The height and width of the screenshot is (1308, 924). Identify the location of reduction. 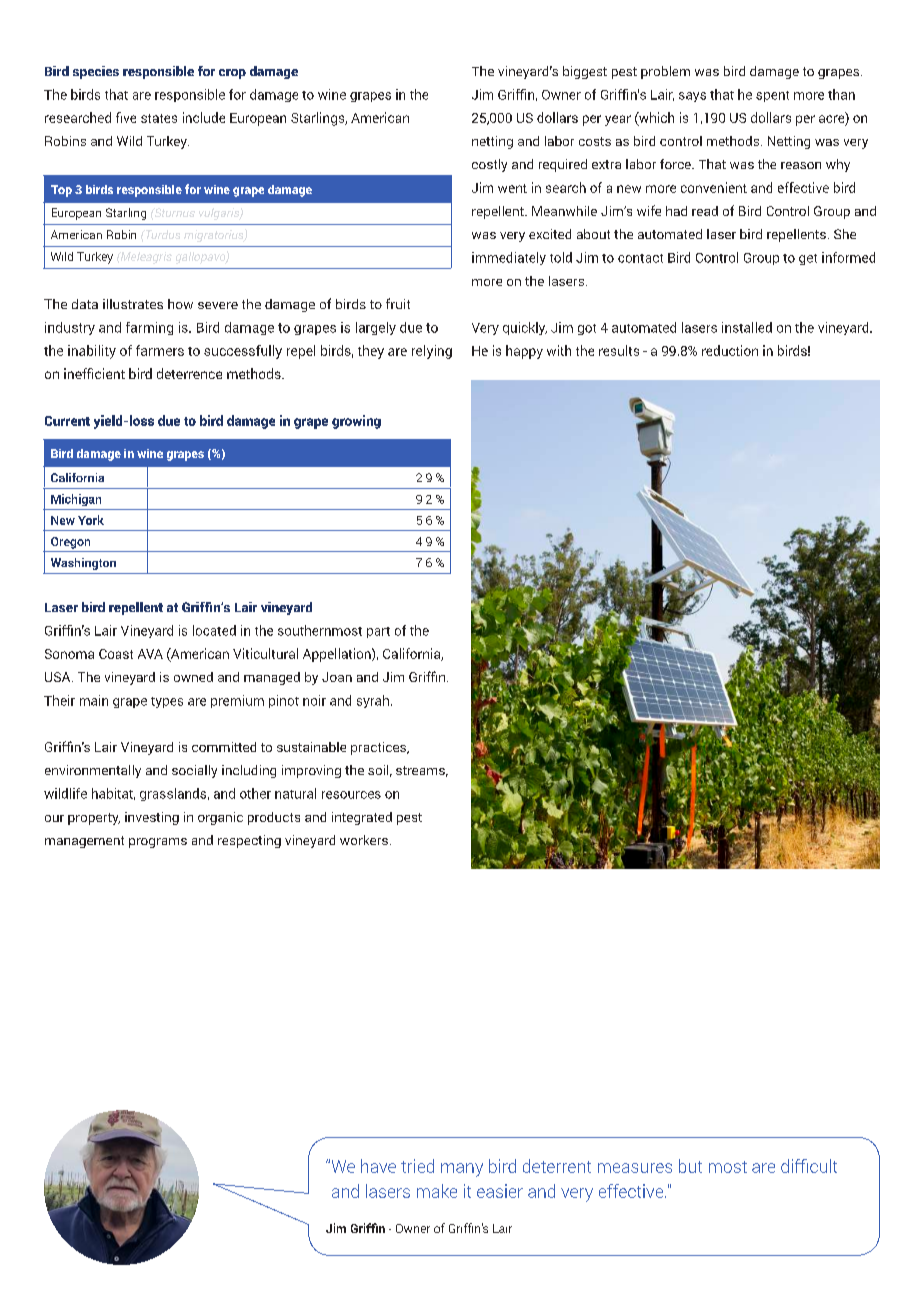
(730, 350).
